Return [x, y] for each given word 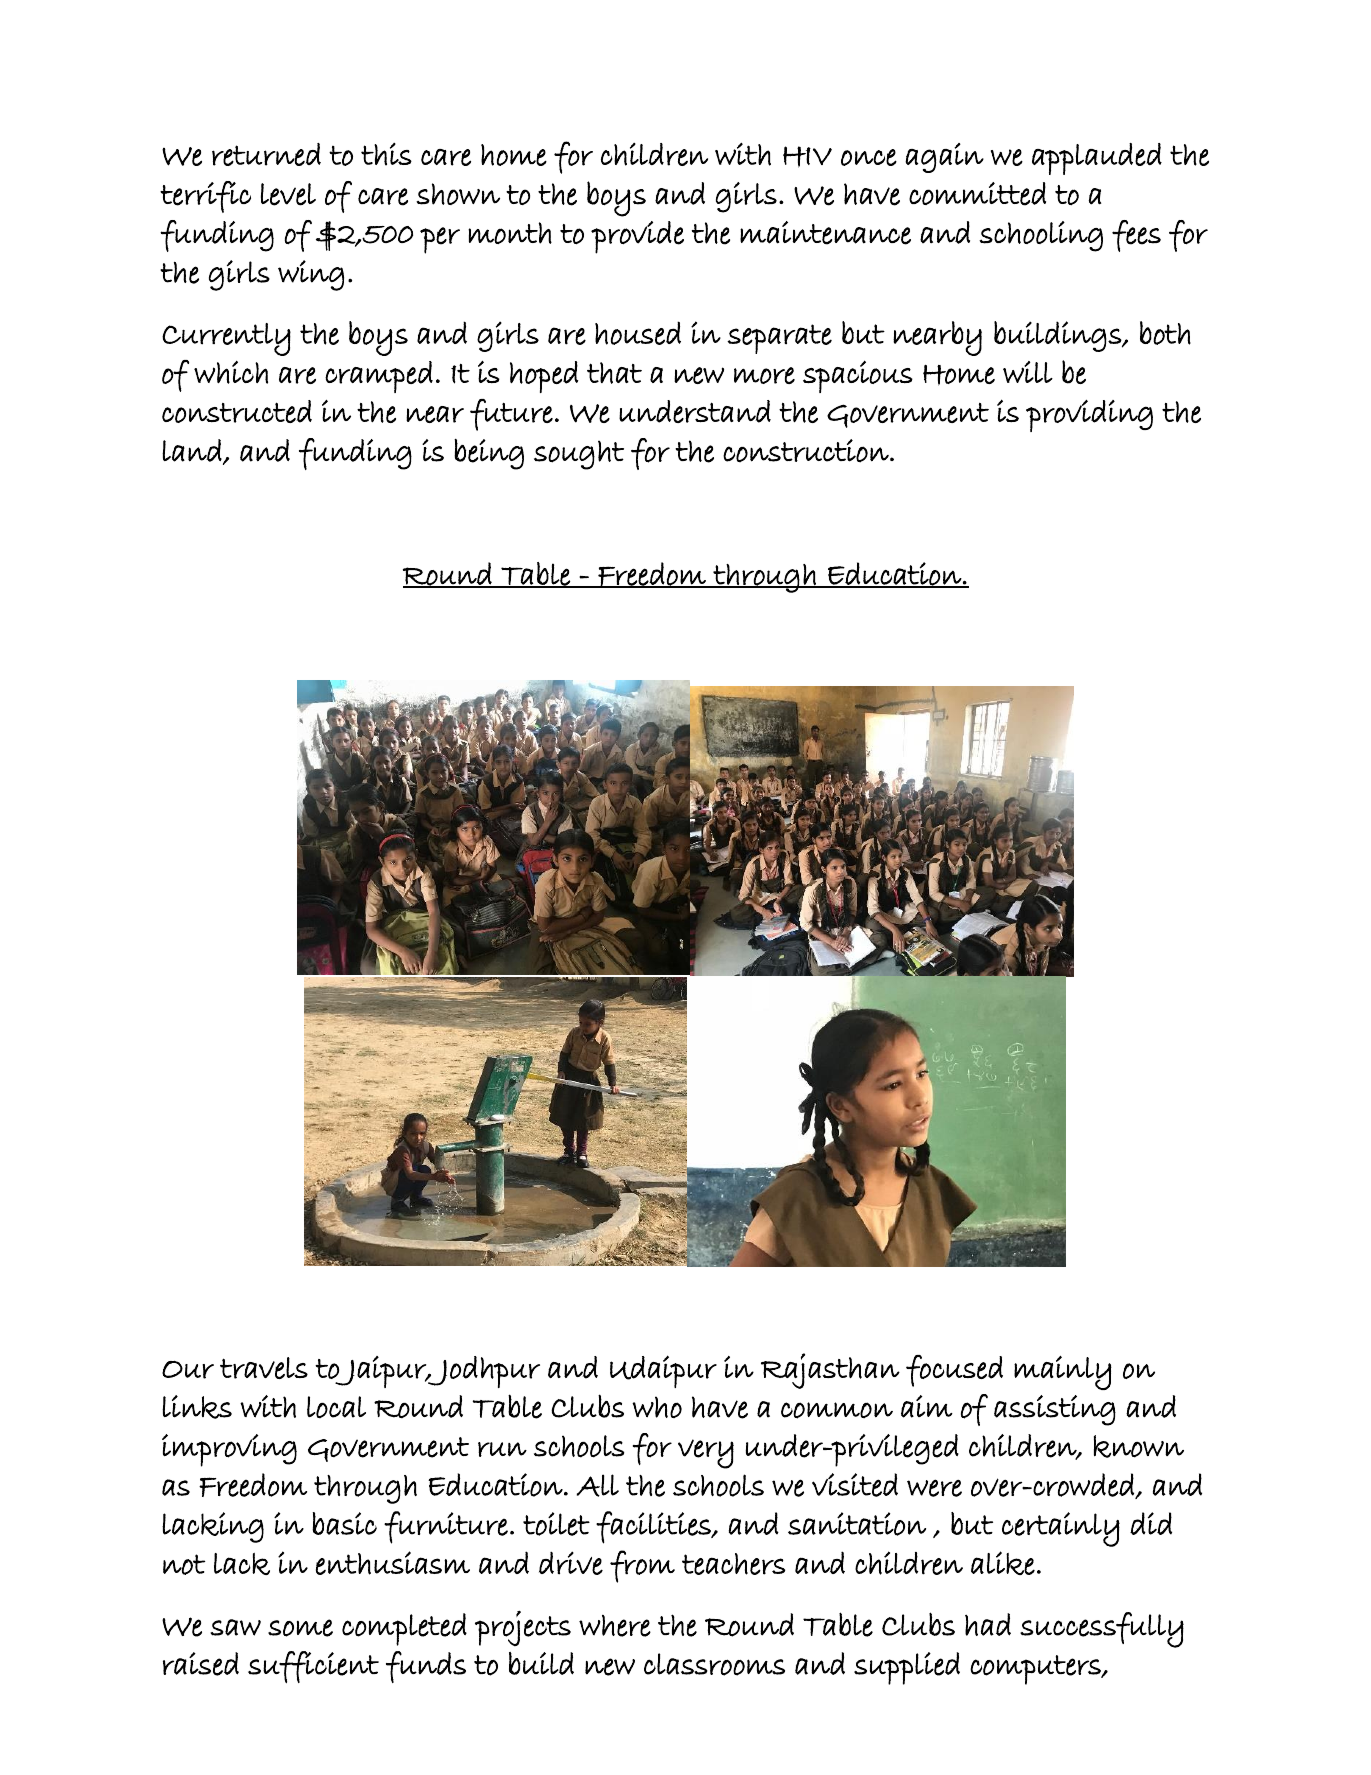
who [657, 1407]
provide [637, 237]
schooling [1041, 236]
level [288, 194]
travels [264, 1368]
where [615, 1626]
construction [807, 451]
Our [188, 1370]
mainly [1063, 1373]
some [300, 1628]
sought [579, 455]
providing [1089, 416]
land [193, 451]
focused [954, 1371]
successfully [1102, 1630]
